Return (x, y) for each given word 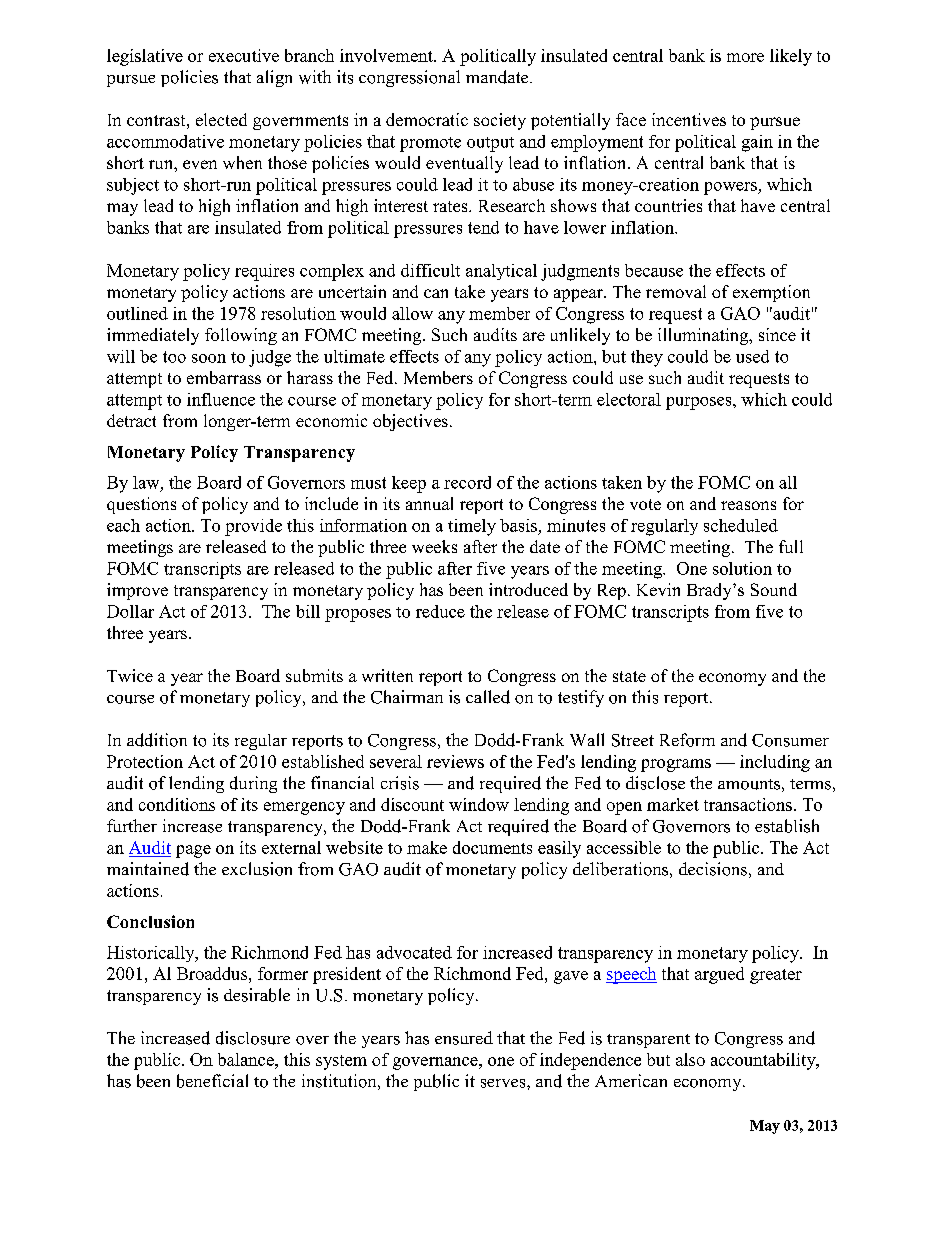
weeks (434, 546)
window (479, 804)
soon (209, 358)
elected (221, 119)
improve (137, 591)
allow (412, 313)
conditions (177, 804)
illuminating (704, 336)
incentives (689, 119)
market (673, 804)
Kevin (658, 589)
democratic (427, 119)
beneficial (212, 1081)
